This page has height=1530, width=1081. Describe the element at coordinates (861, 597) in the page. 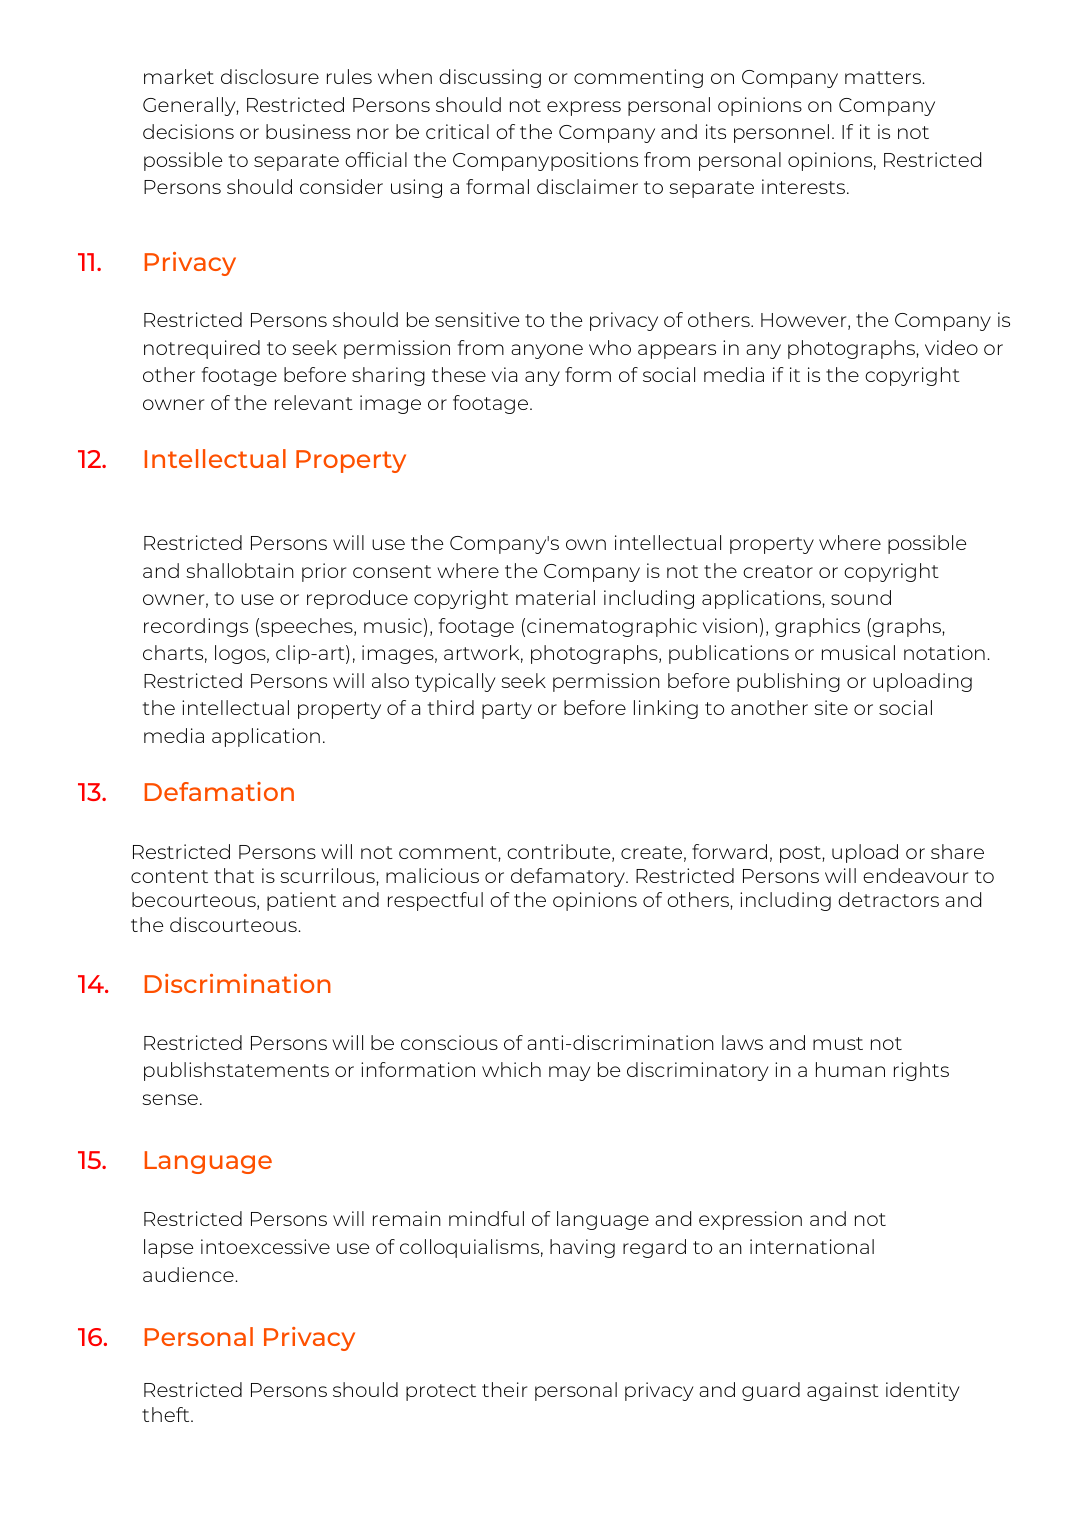

I see `sound` at that location.
